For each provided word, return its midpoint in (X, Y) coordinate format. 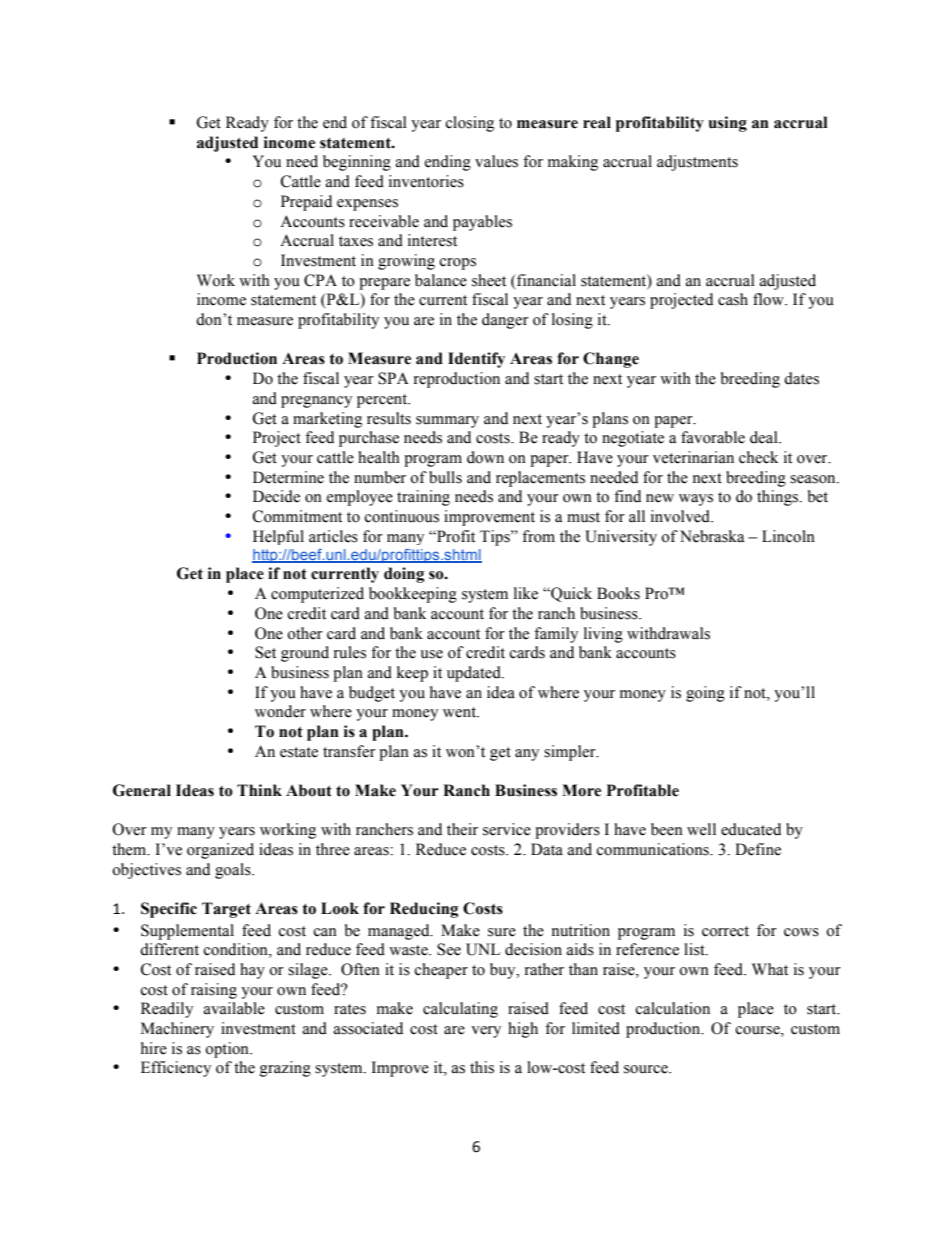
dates (801, 378)
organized (220, 851)
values (496, 161)
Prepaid (306, 203)
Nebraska (712, 536)
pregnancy (316, 402)
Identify (476, 360)
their (462, 829)
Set (265, 652)
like (526, 593)
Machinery (177, 1030)
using (727, 124)
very (486, 1032)
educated (751, 829)
